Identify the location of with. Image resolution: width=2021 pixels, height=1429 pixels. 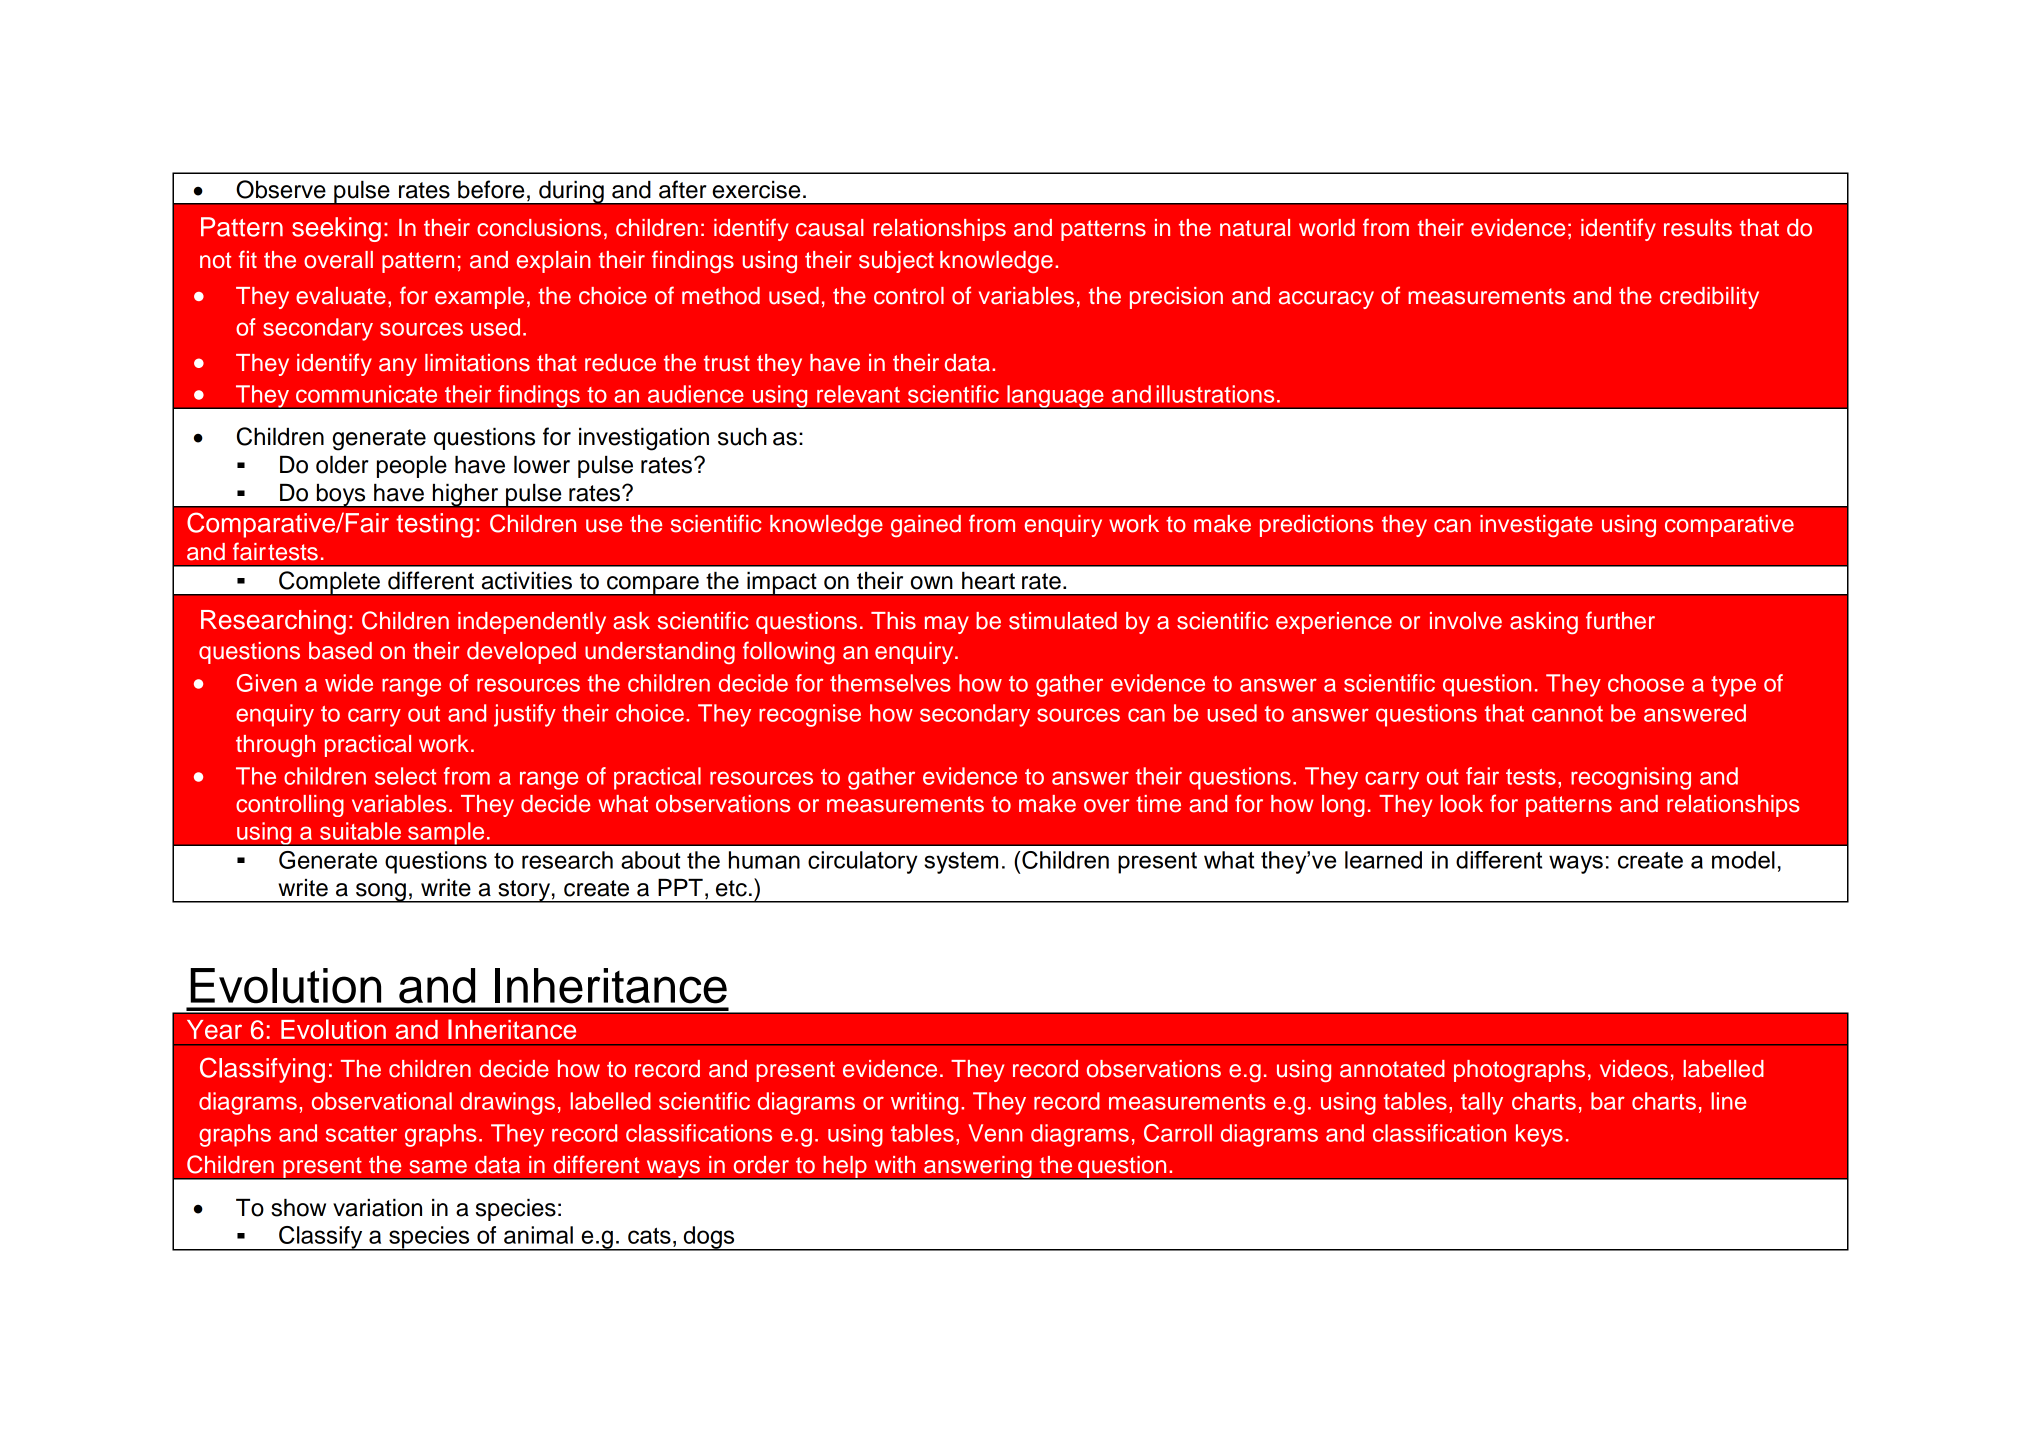
(895, 1164).
